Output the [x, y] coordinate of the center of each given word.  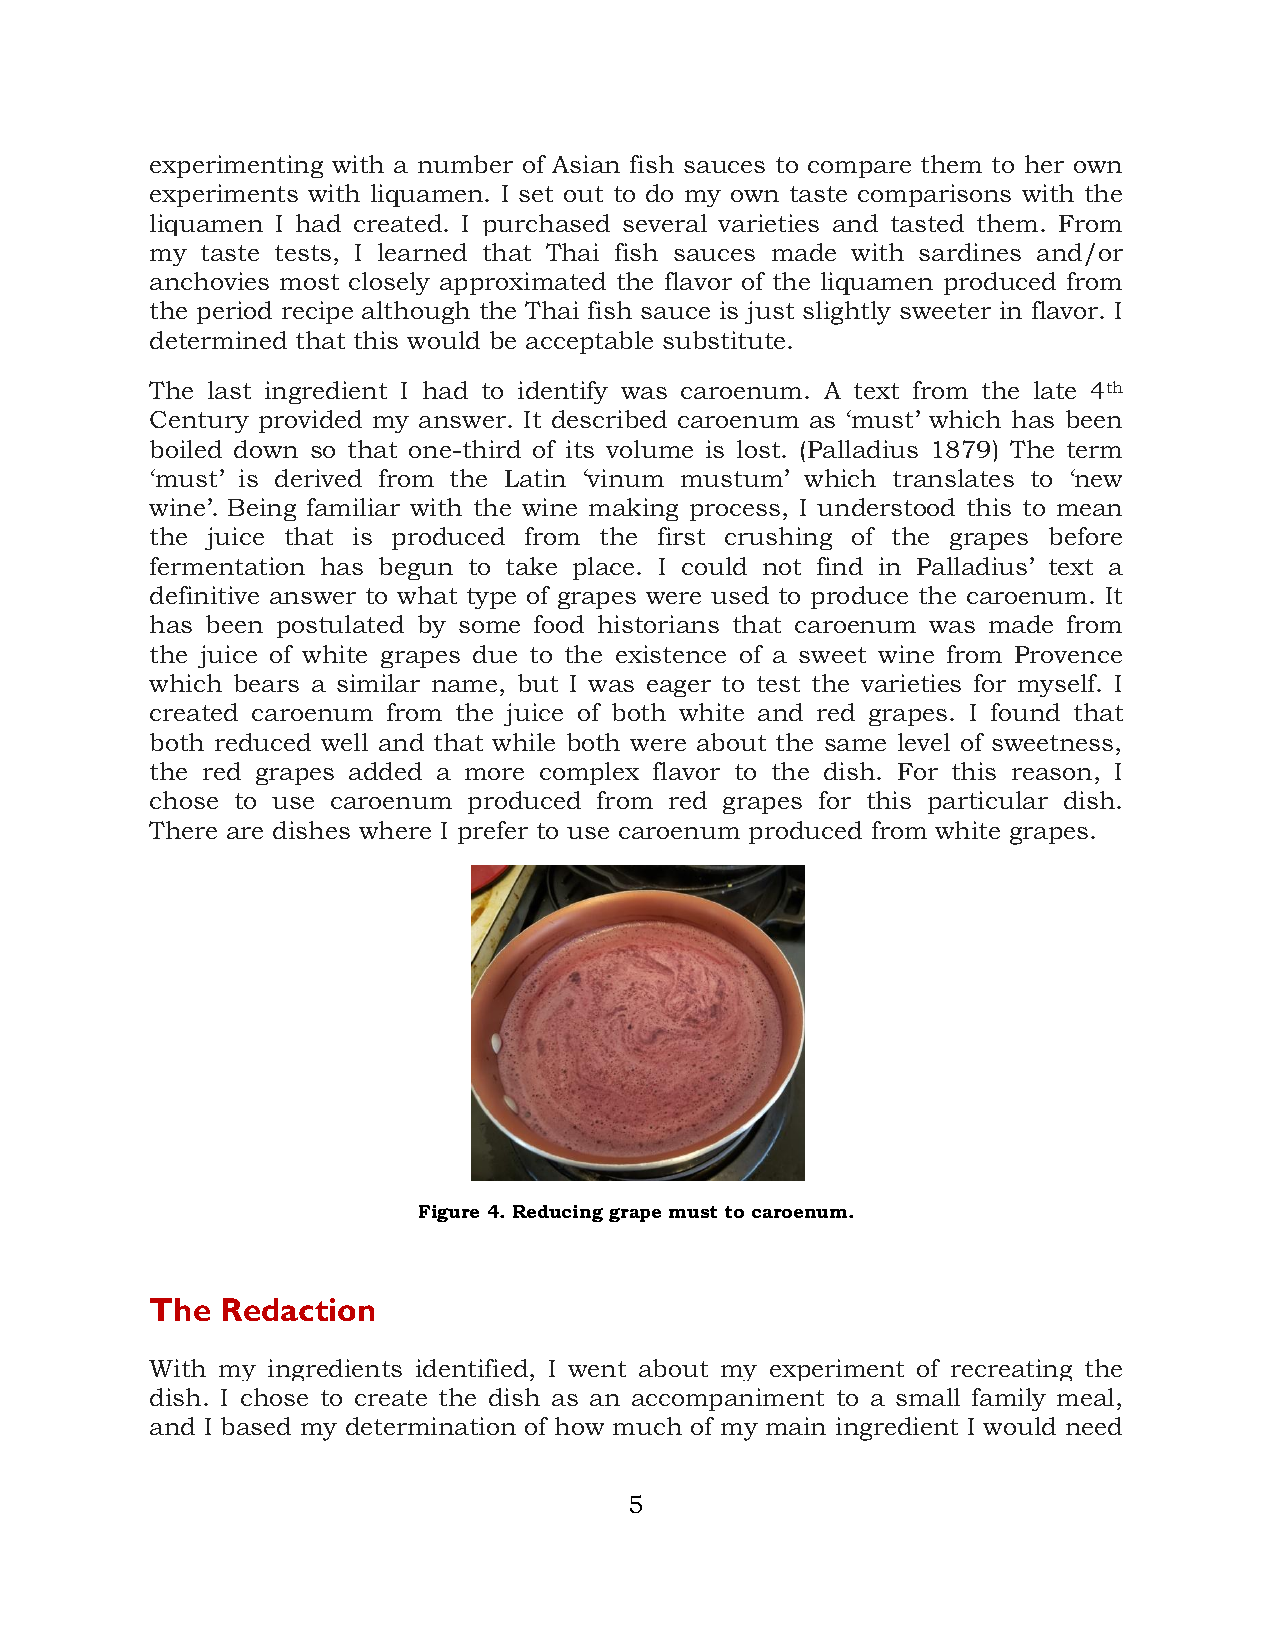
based [256, 1426]
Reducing [558, 1213]
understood [886, 507]
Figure [449, 1213]
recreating [1011, 1370]
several [665, 223]
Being [262, 509]
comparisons [934, 195]
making [633, 509]
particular [988, 802]
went [597, 1369]
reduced [263, 742]
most [309, 282]
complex [589, 773]
